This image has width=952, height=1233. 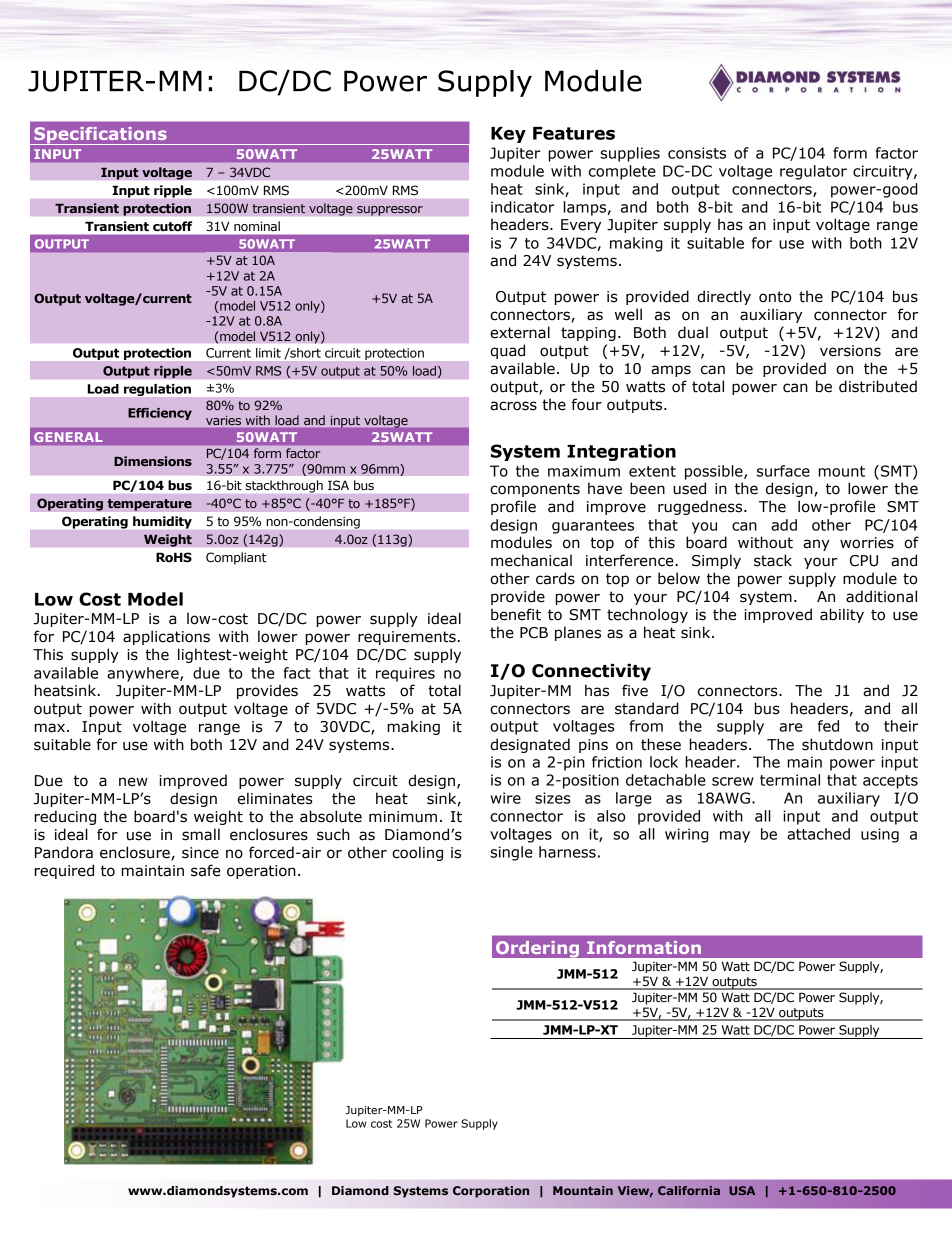 What do you see at coordinates (511, 853) in the image?
I see `single` at bounding box center [511, 853].
